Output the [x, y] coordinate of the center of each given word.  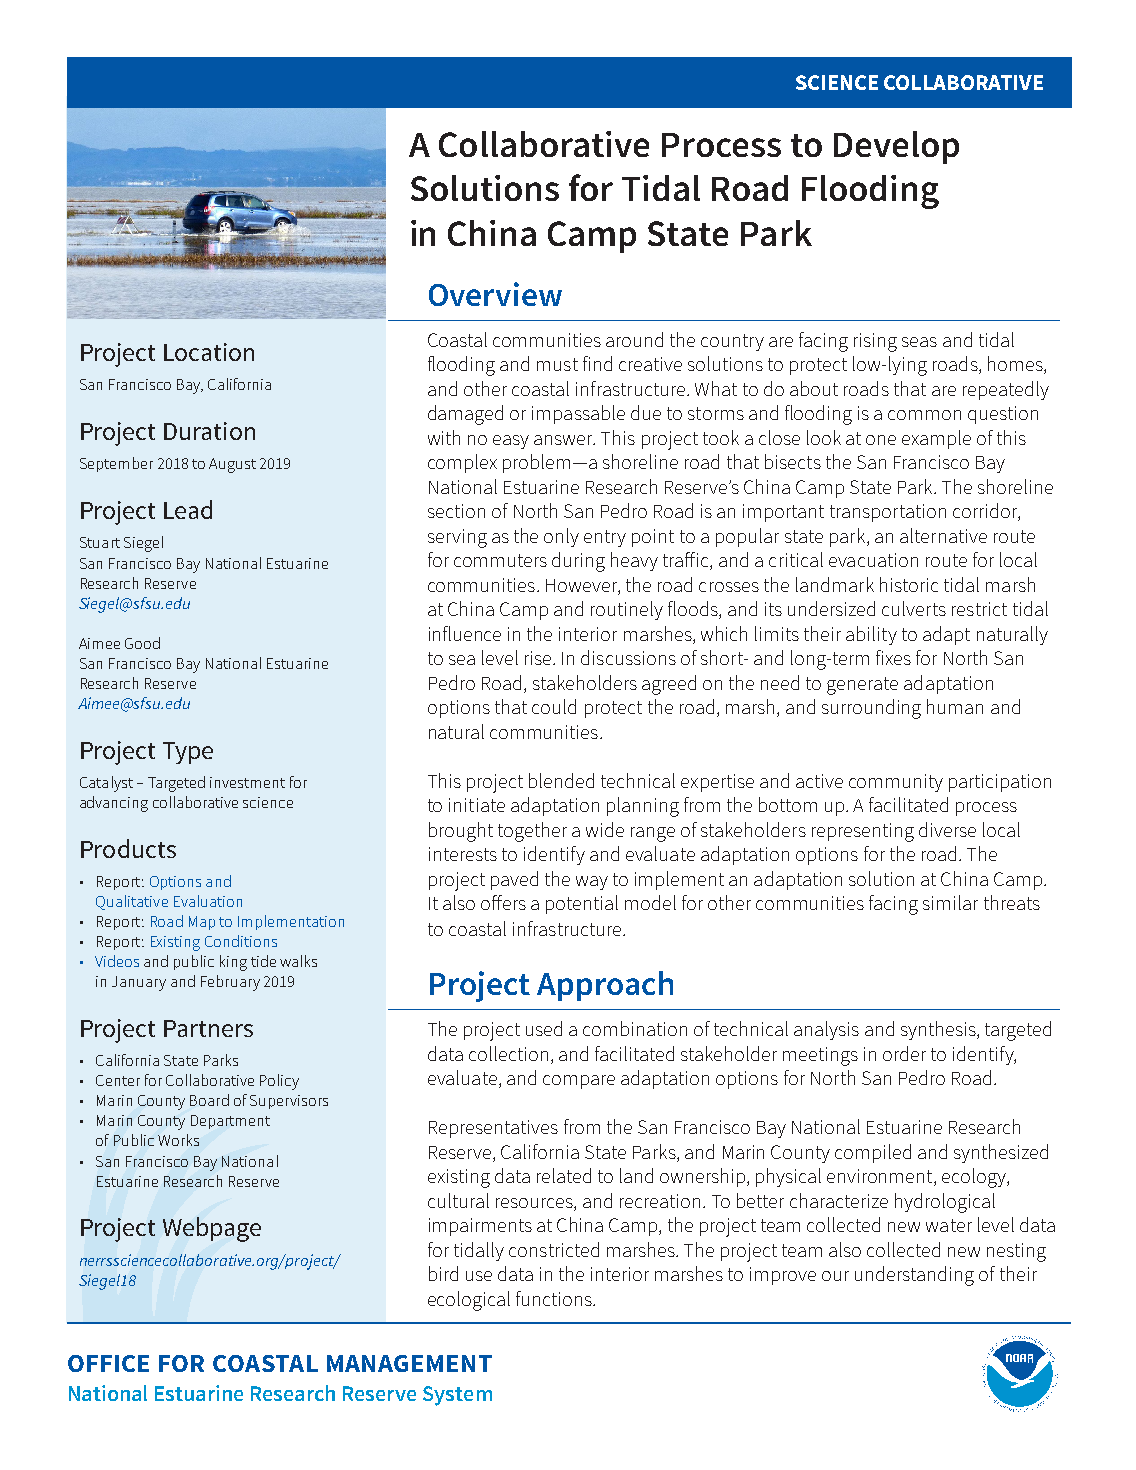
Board [209, 1100]
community [896, 783]
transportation [888, 513]
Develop [896, 147]
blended [561, 780]
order [904, 1053]
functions [555, 1298]
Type [188, 753]
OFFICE [108, 1363]
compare [579, 1082]
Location [209, 352]
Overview [495, 294]
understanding [914, 1276]
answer [564, 440]
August [232, 465]
